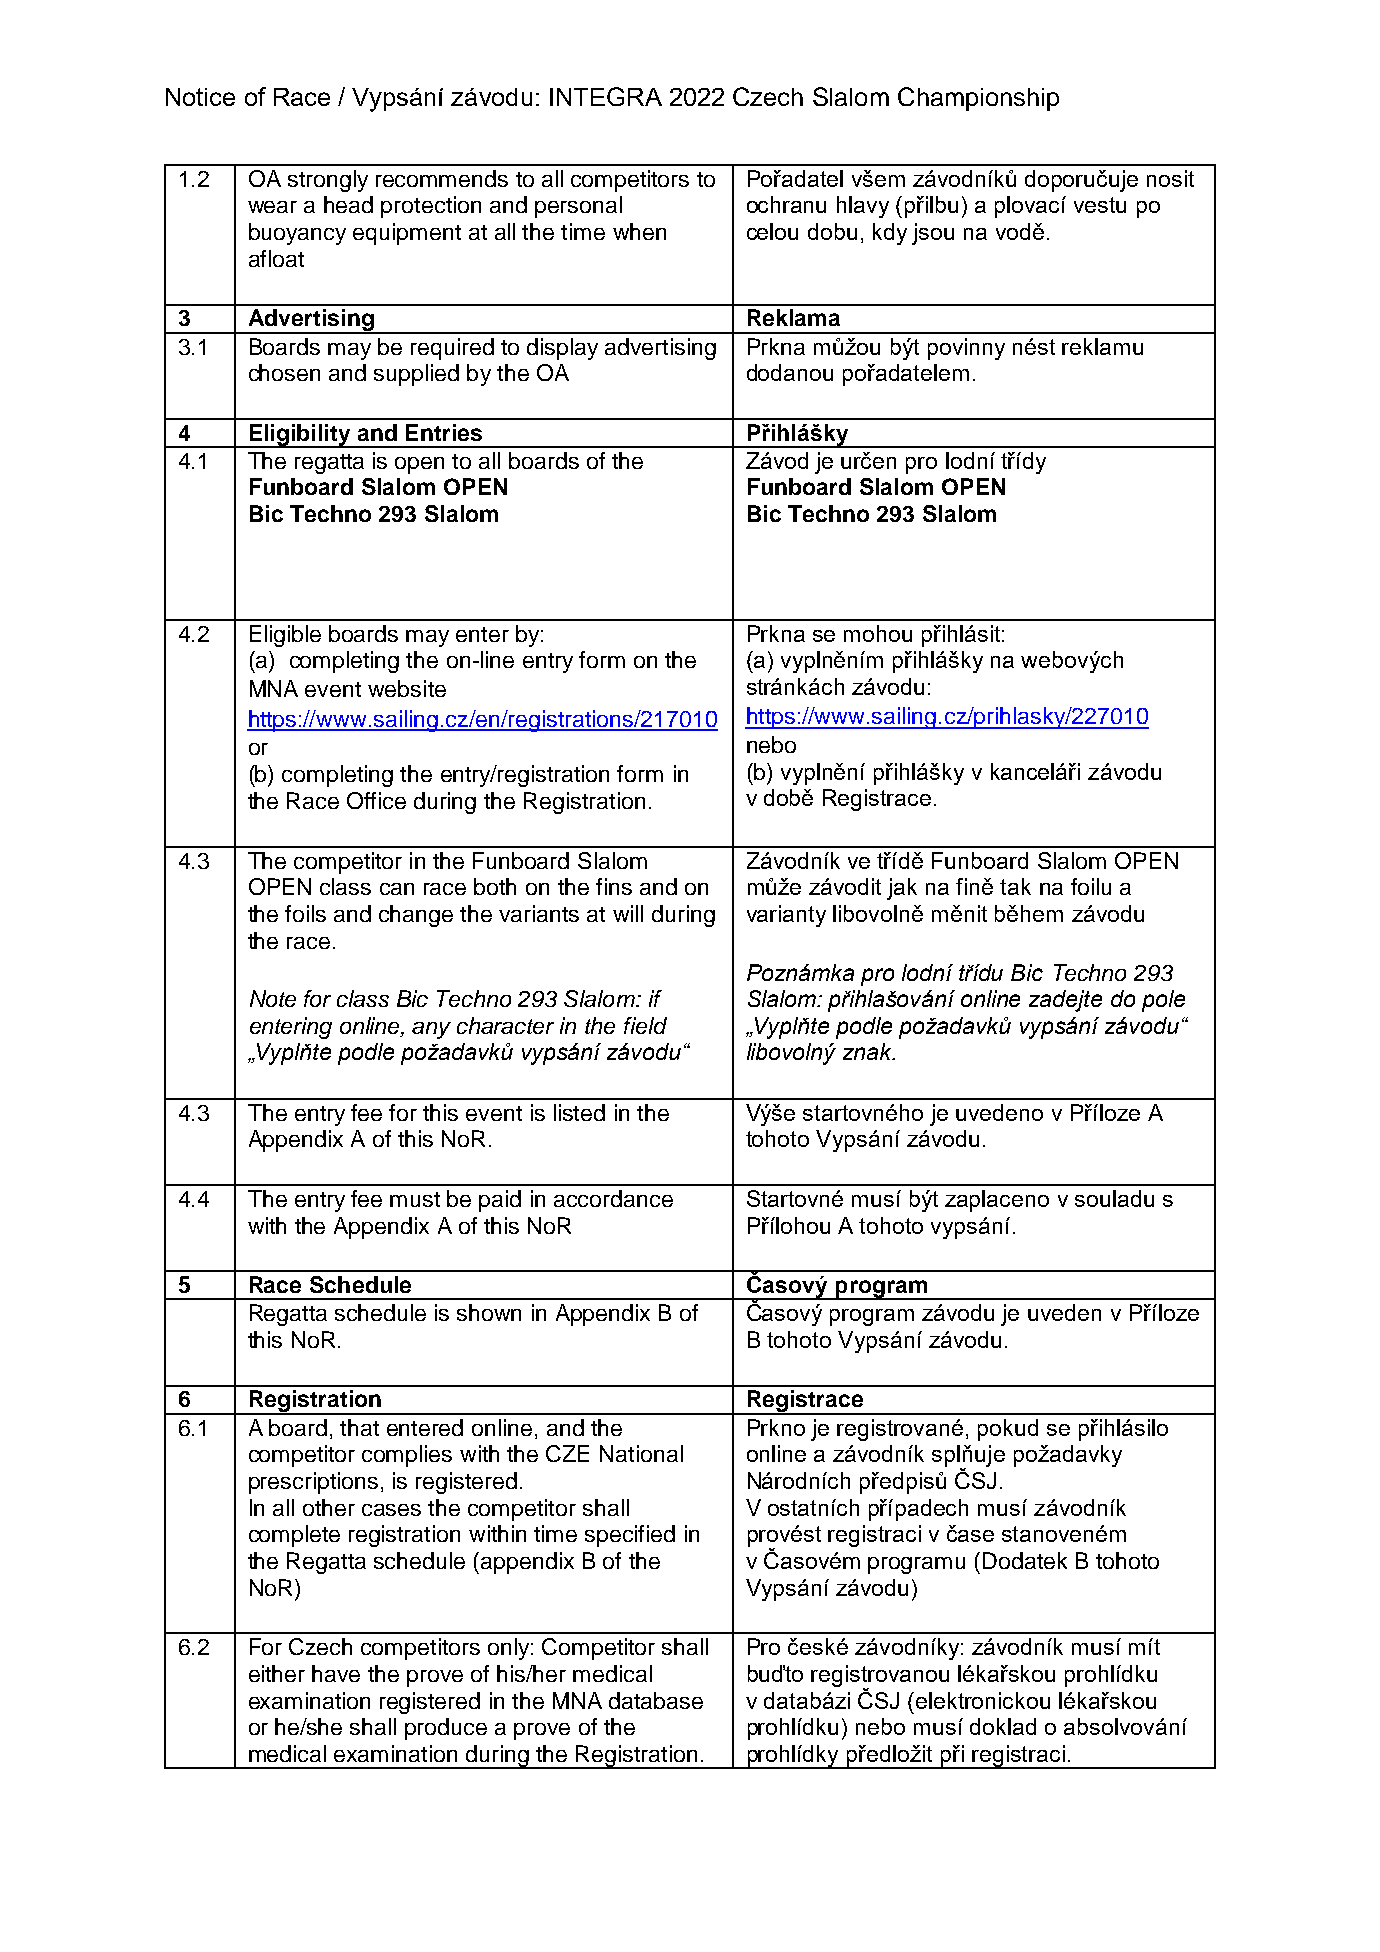 This screenshot has height=1952, width=1380. Describe the element at coordinates (328, 181) in the screenshot. I see `strongly` at that location.
